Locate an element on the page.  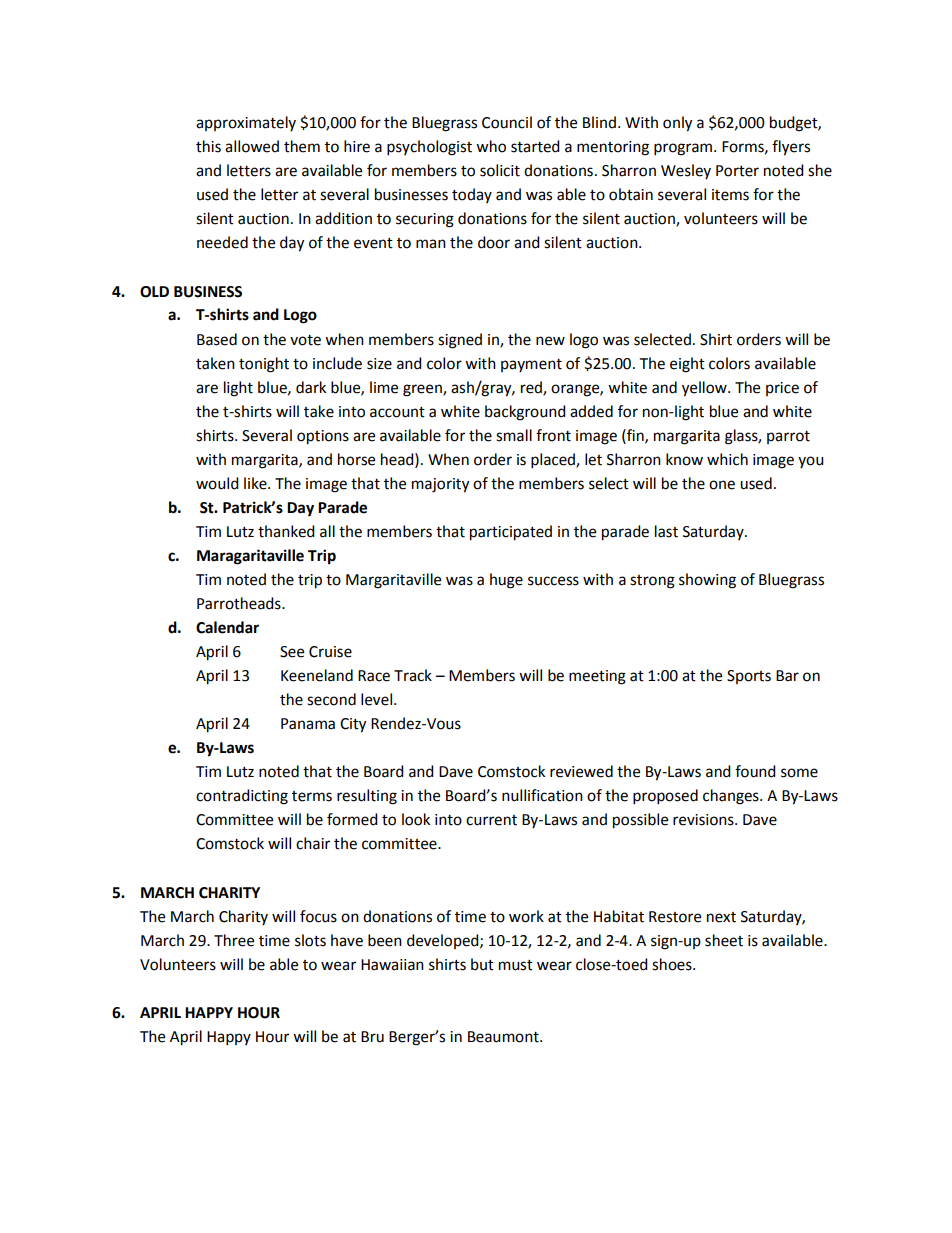
thanked is located at coordinates (286, 531).
